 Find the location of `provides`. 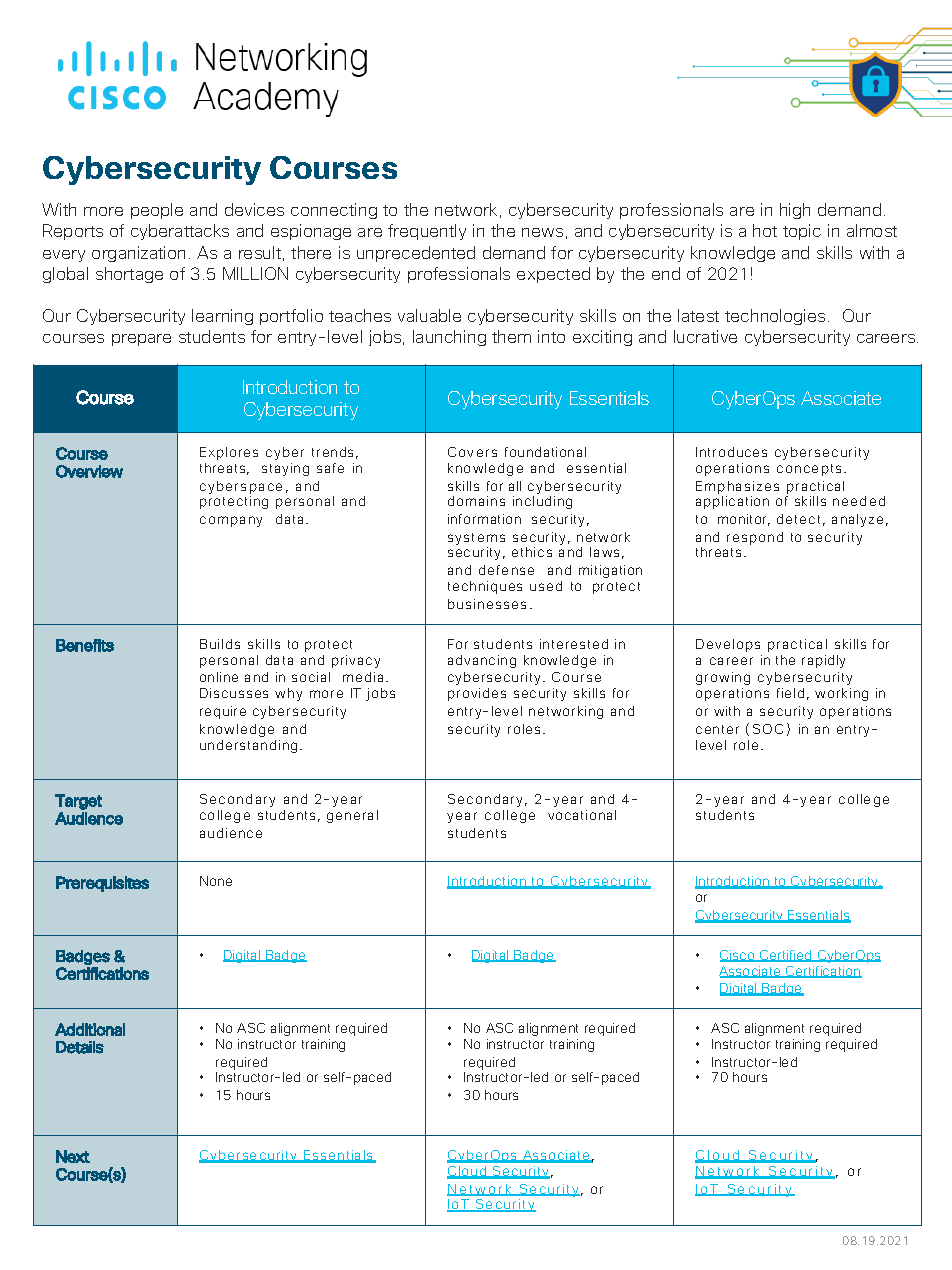

provides is located at coordinates (477, 694).
